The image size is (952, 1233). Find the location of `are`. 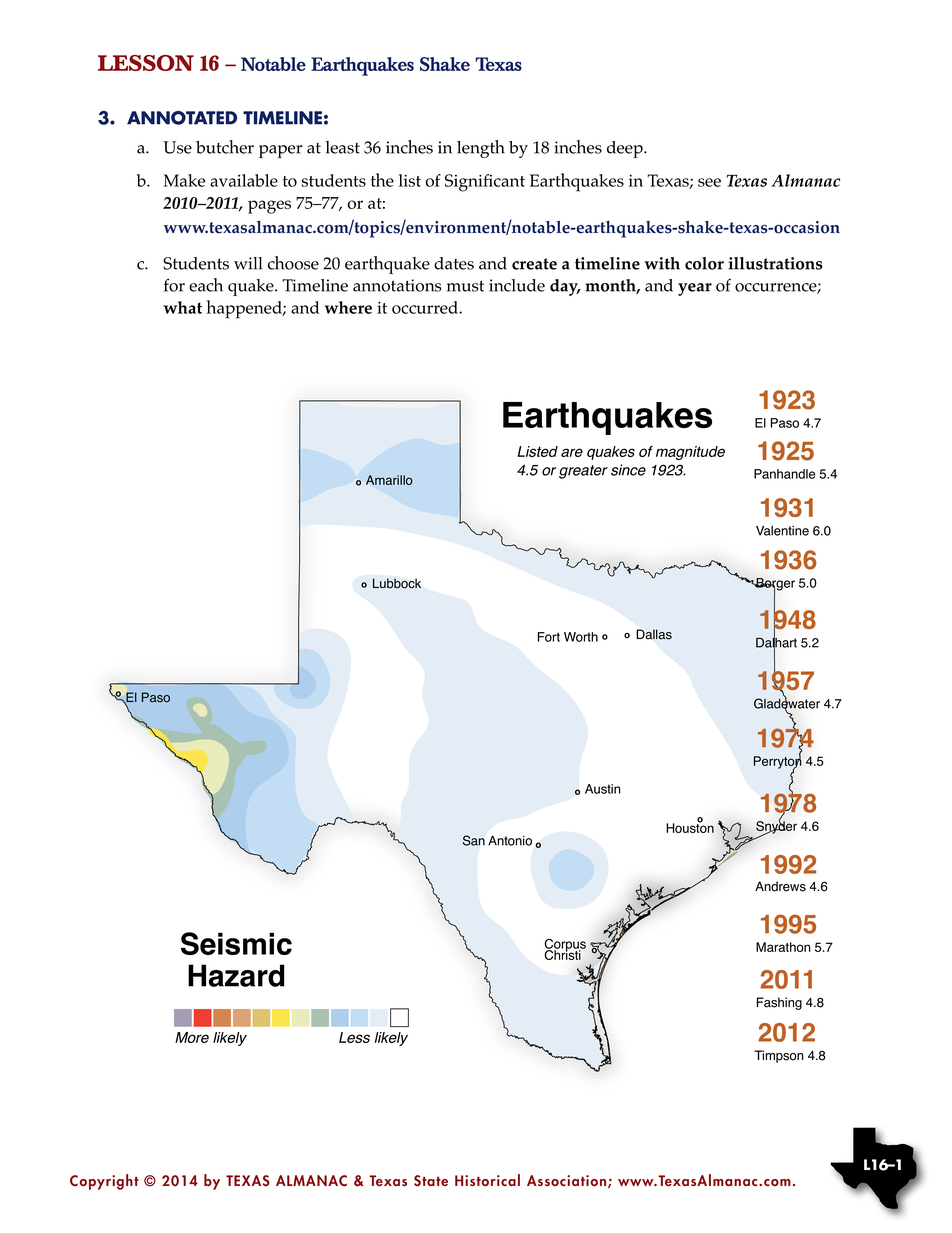

are is located at coordinates (572, 452).
